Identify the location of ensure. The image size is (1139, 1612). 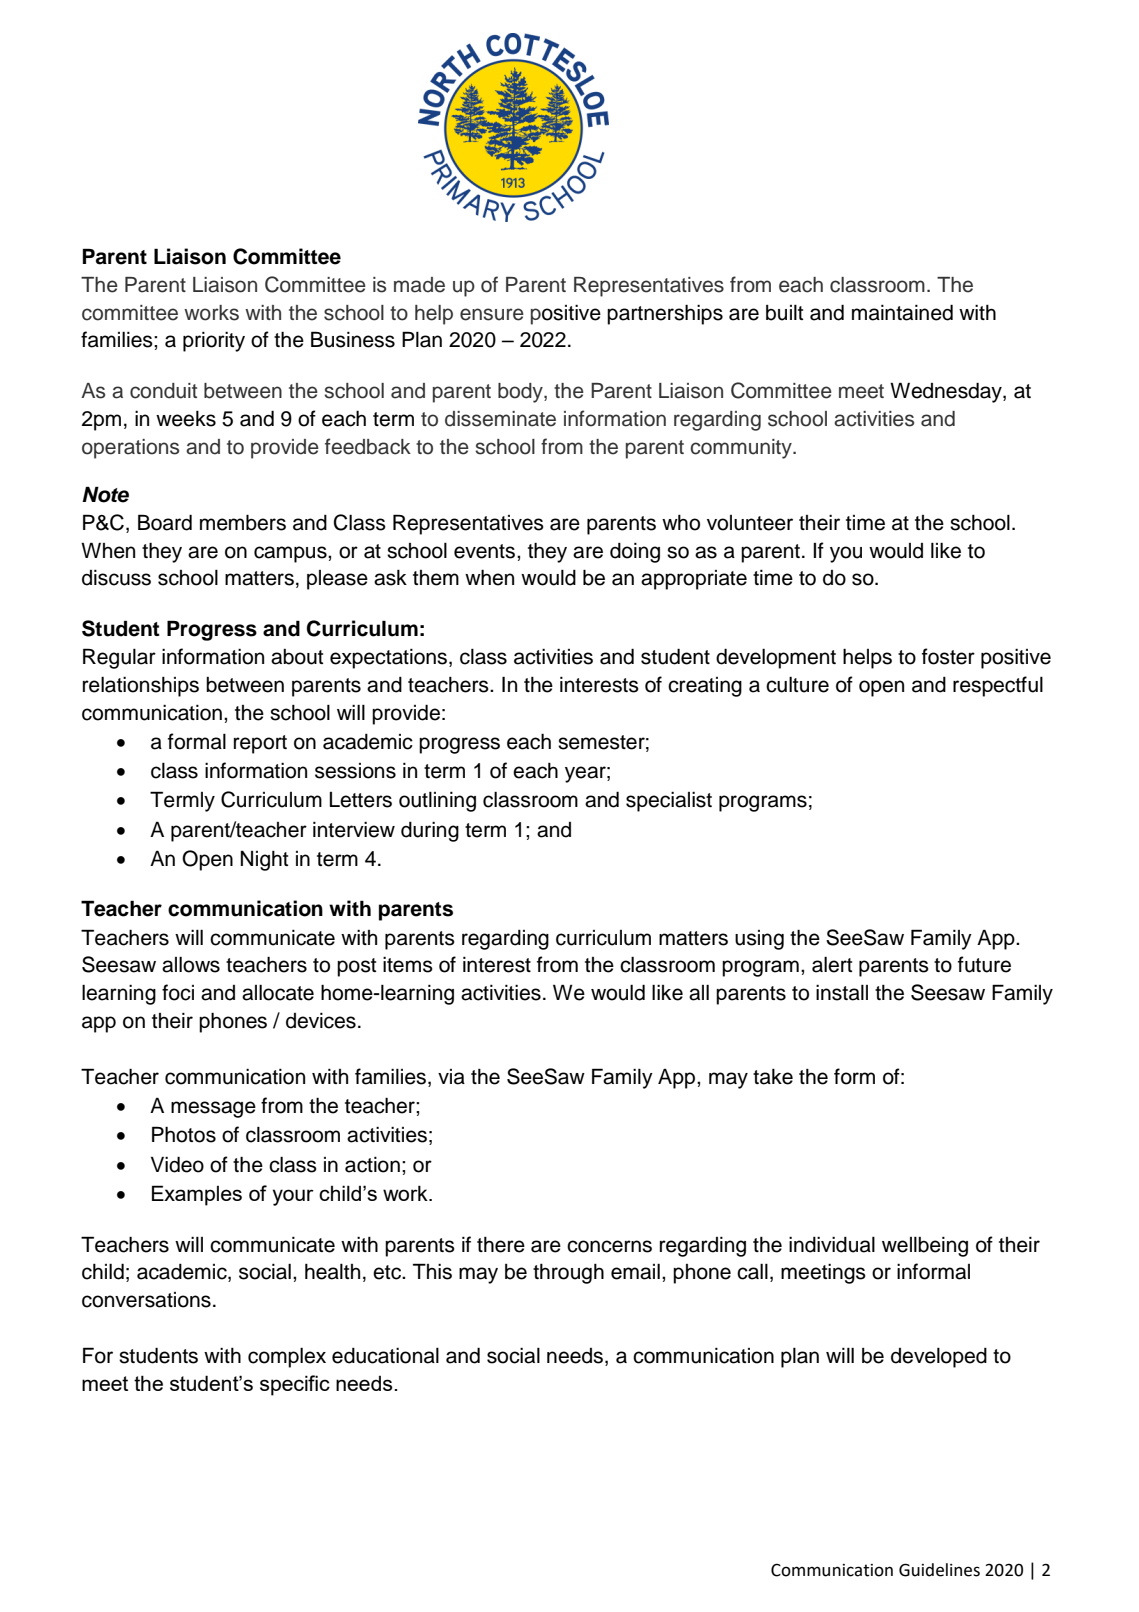
(492, 314).
